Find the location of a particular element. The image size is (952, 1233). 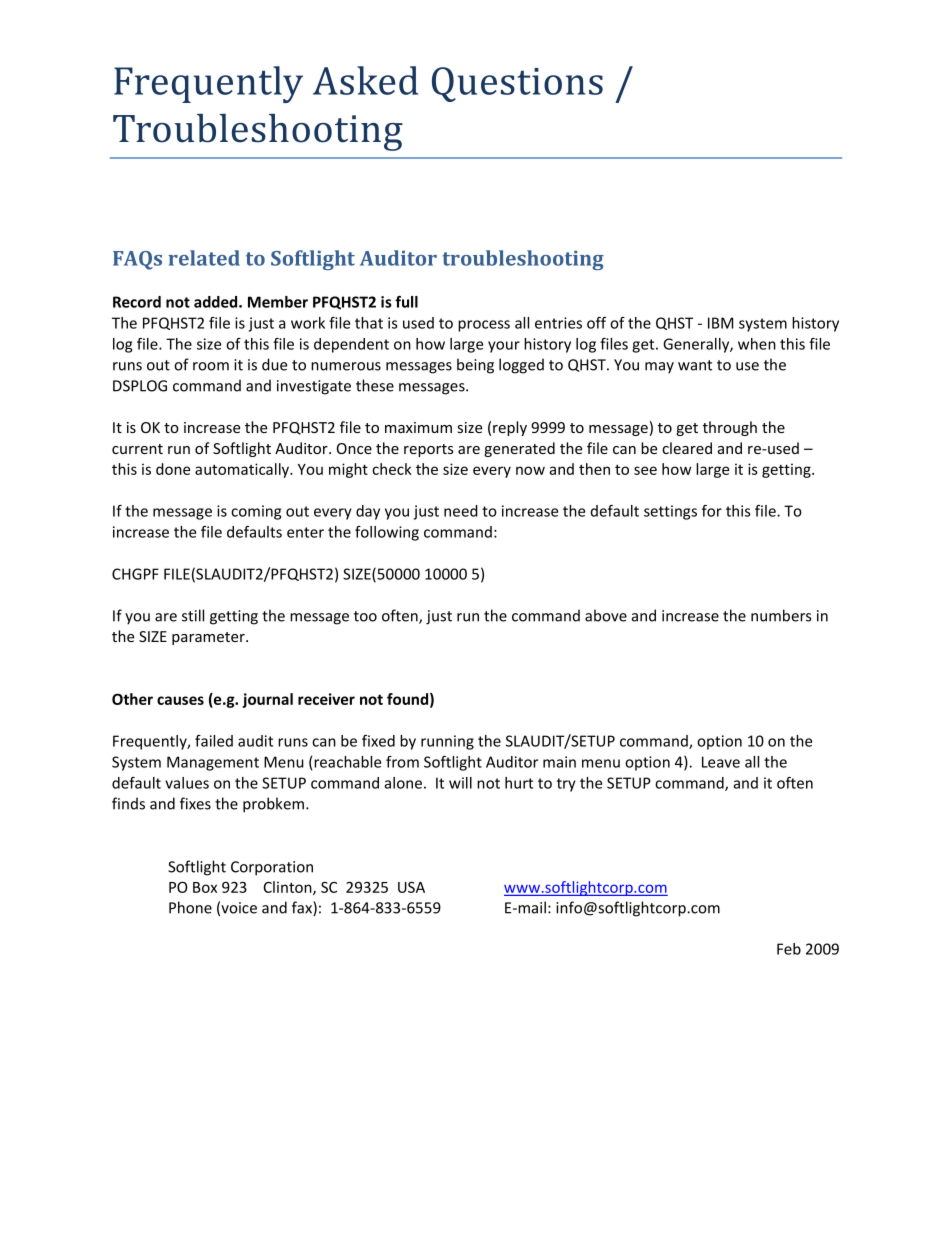

for is located at coordinates (712, 511).
